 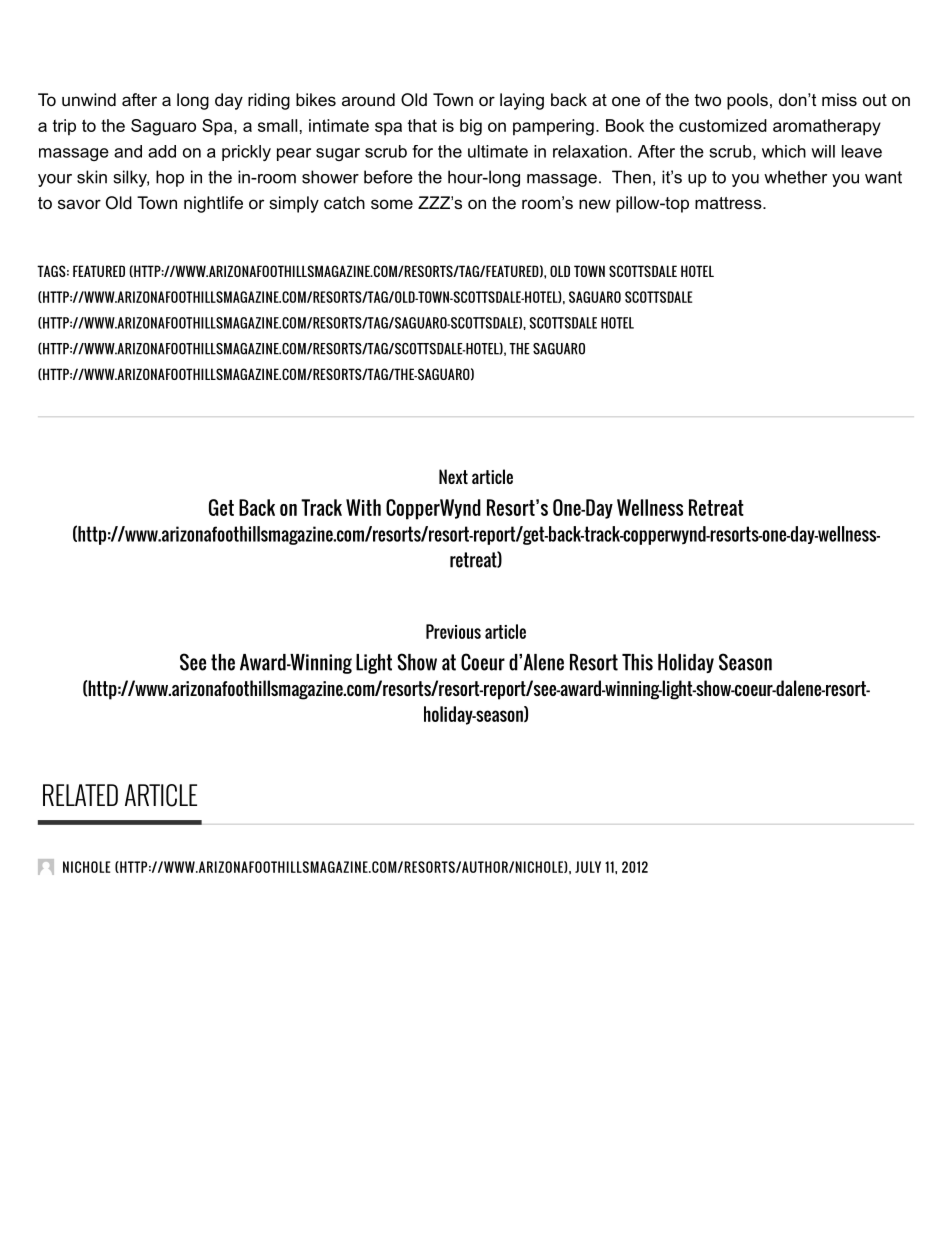 I want to click on This, so click(x=637, y=662).
